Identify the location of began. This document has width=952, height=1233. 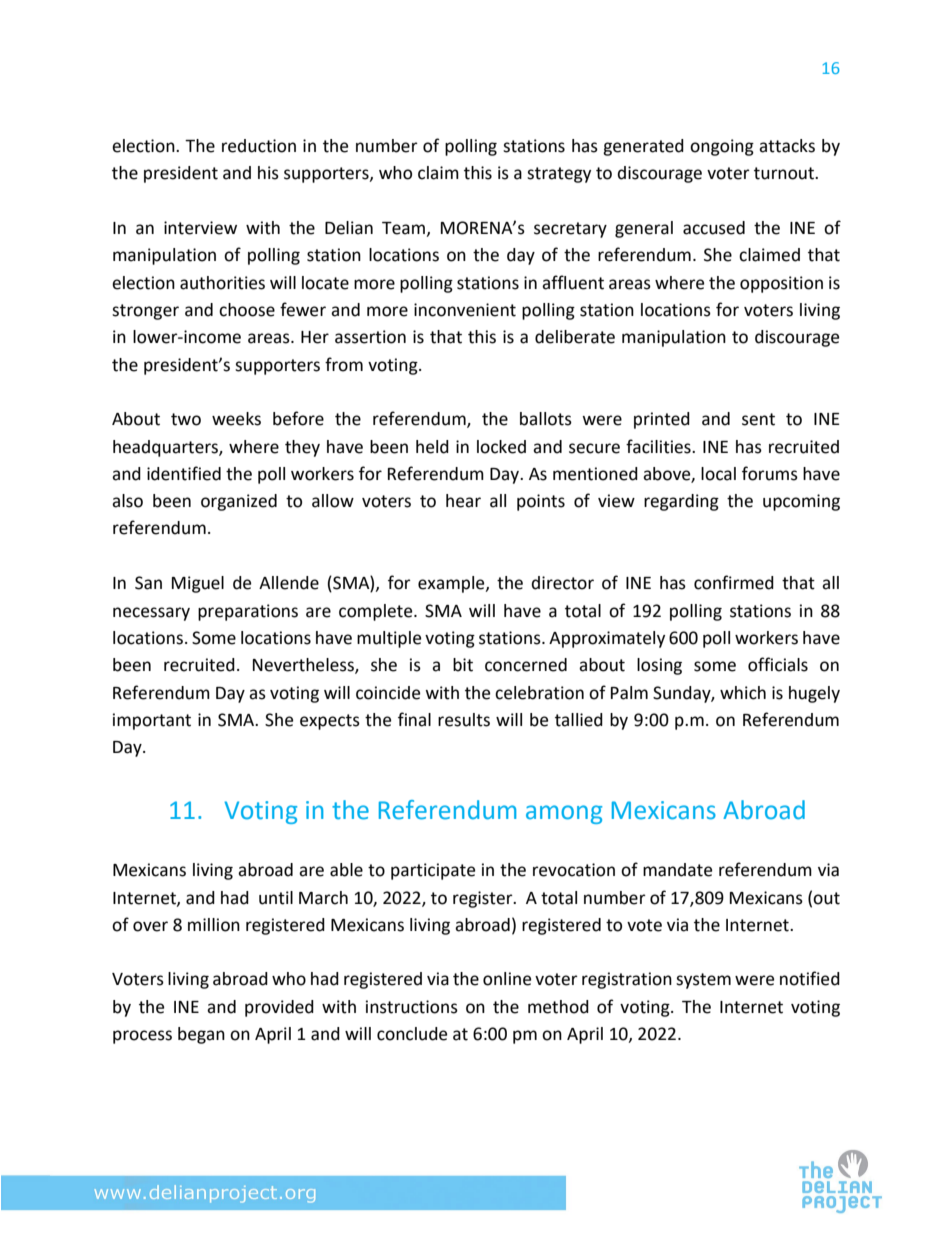
(201, 1035).
